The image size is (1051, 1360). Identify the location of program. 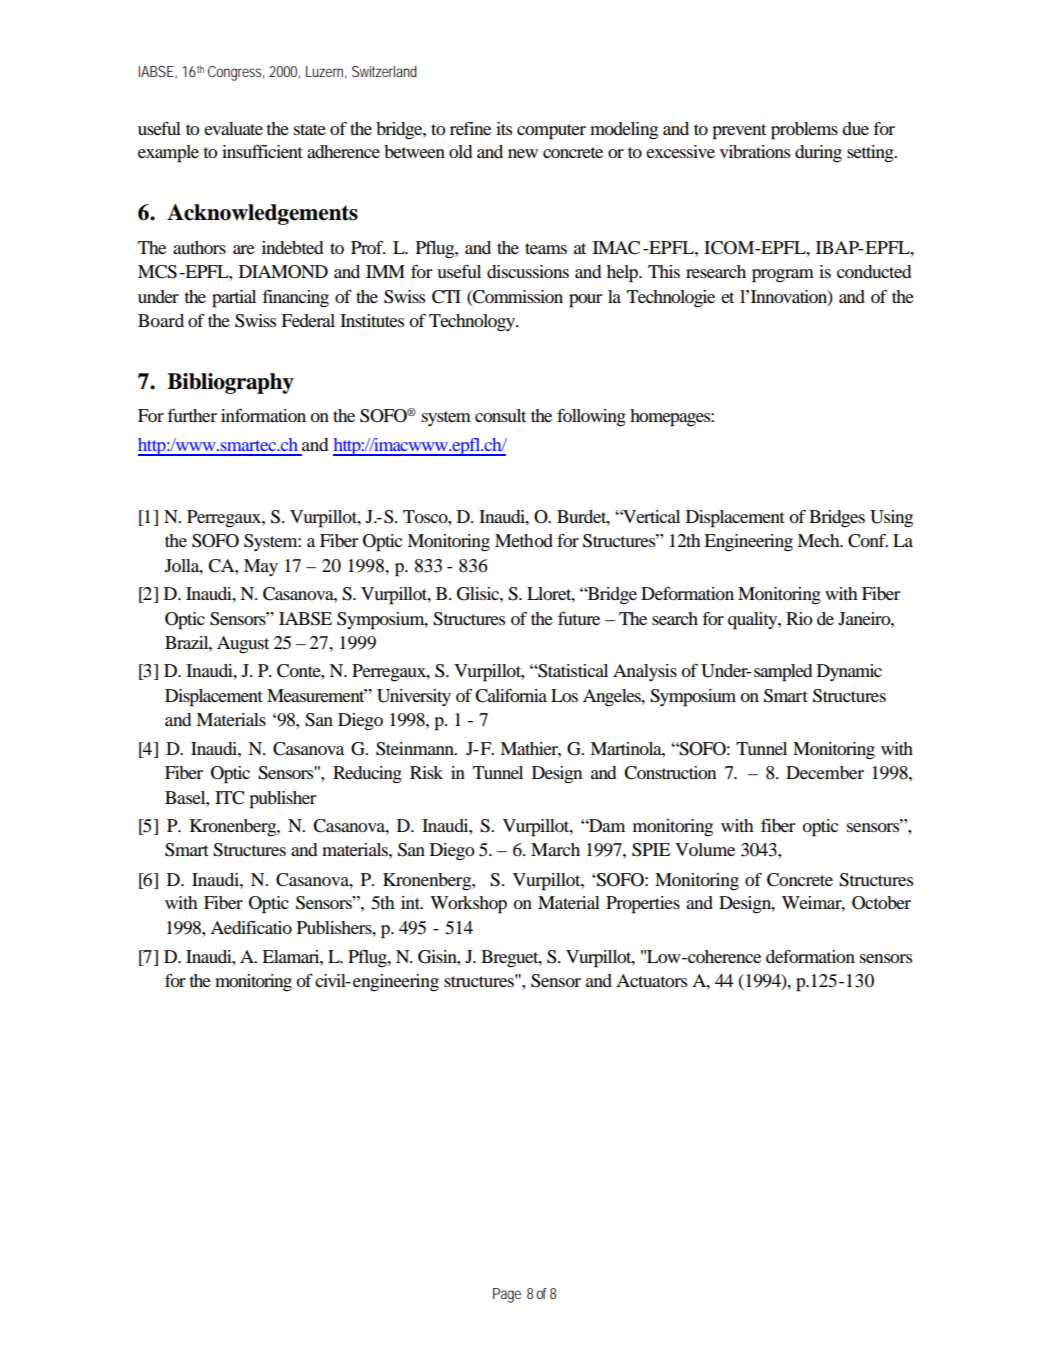
(783, 276).
